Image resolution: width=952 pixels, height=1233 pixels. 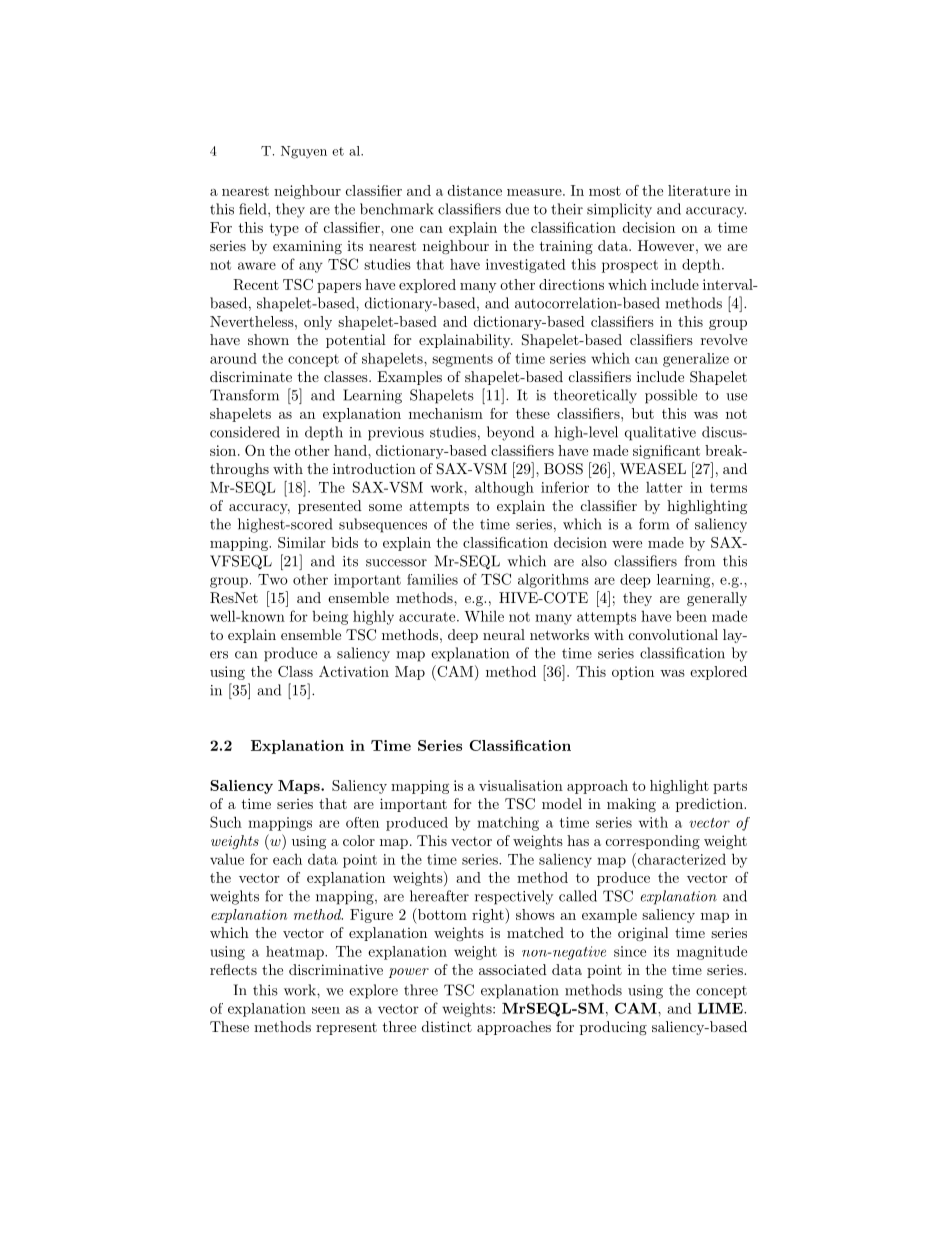 What do you see at coordinates (326, 1010) in the page?
I see `seen` at bounding box center [326, 1010].
